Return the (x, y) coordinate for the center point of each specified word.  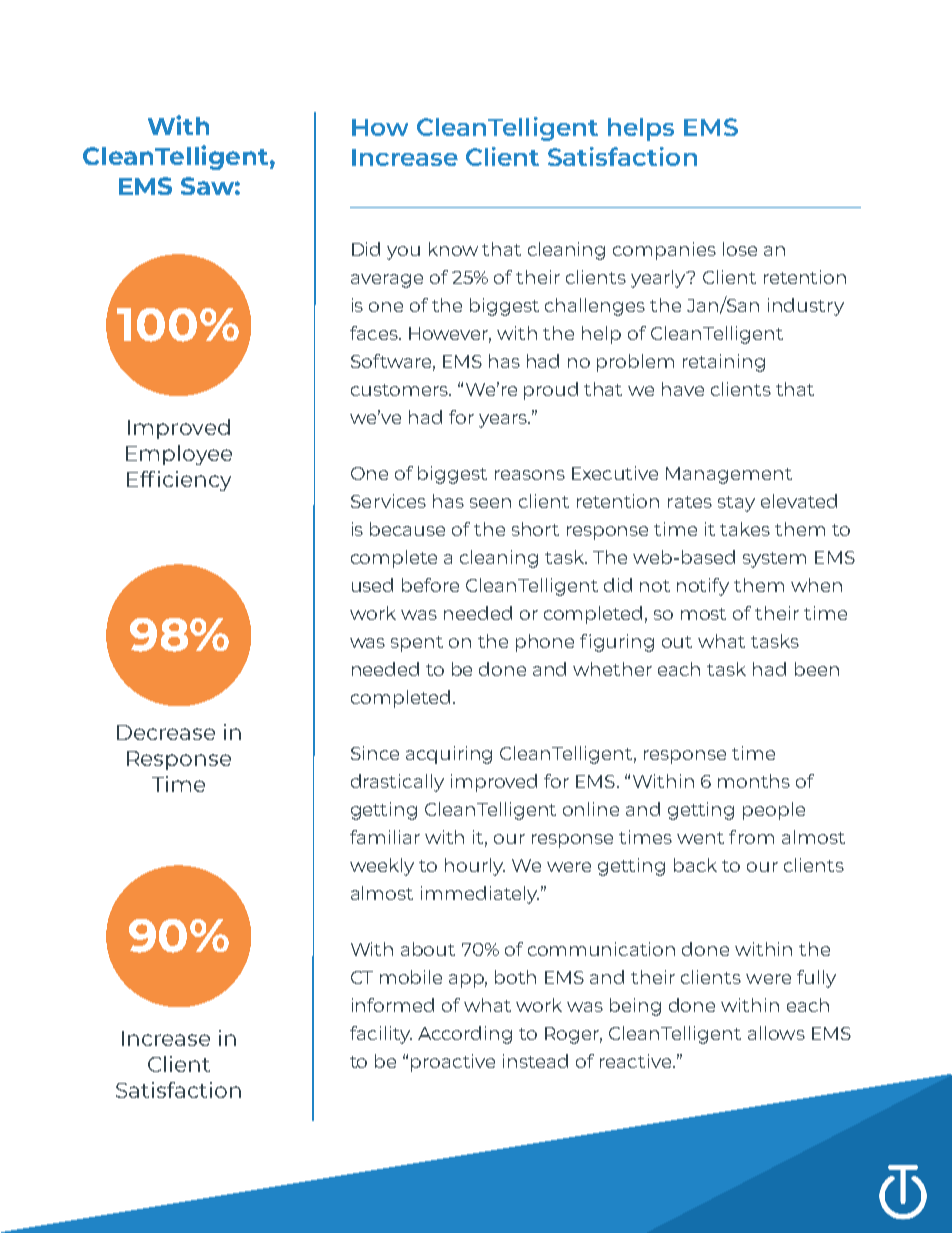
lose (740, 249)
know (453, 249)
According (465, 1035)
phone (545, 643)
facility (381, 1035)
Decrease (166, 732)
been (817, 669)
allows (776, 1033)
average (387, 281)
